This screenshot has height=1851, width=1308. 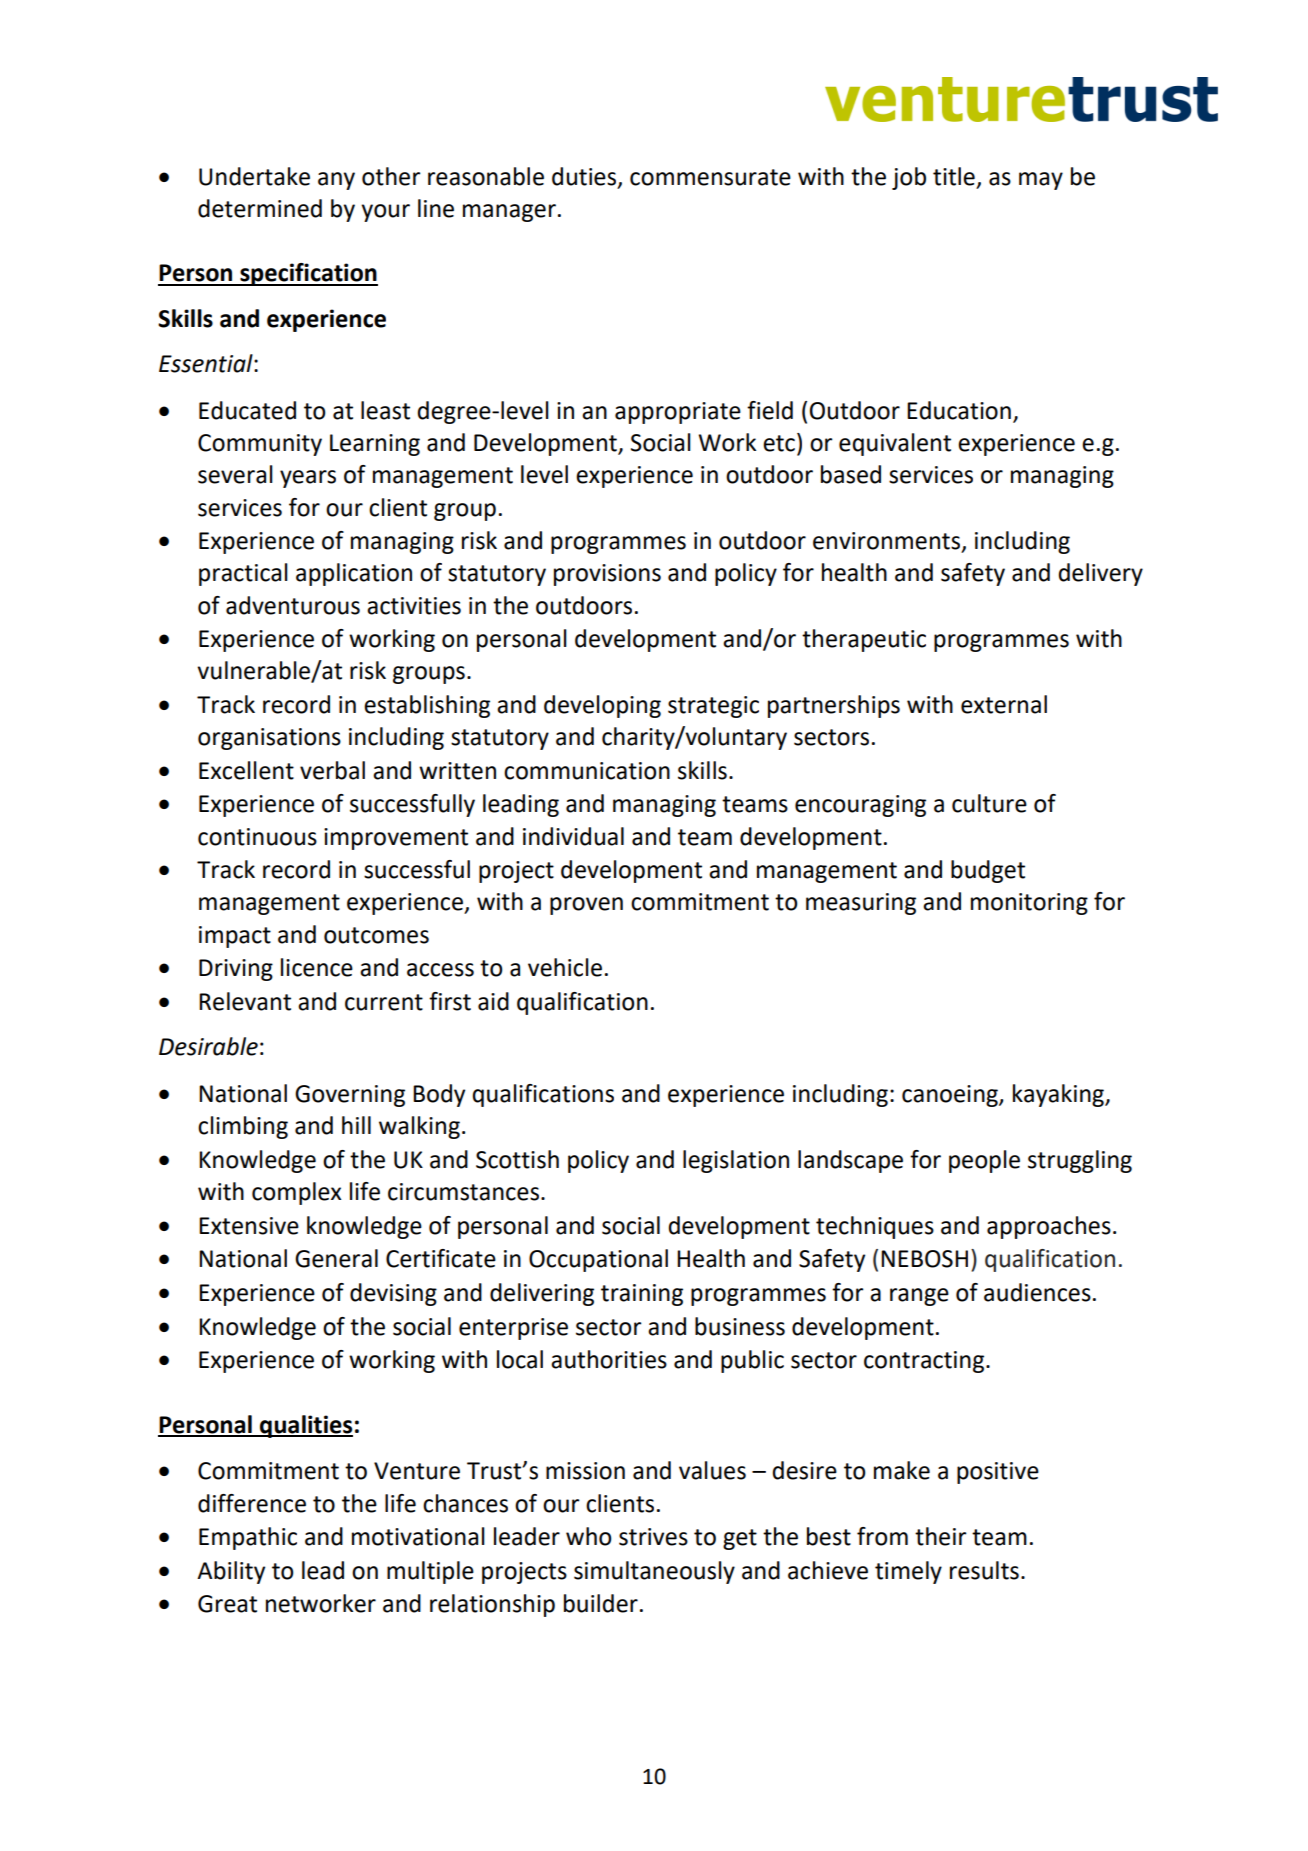 What do you see at coordinates (607, 575) in the screenshot?
I see `provisions` at bounding box center [607, 575].
